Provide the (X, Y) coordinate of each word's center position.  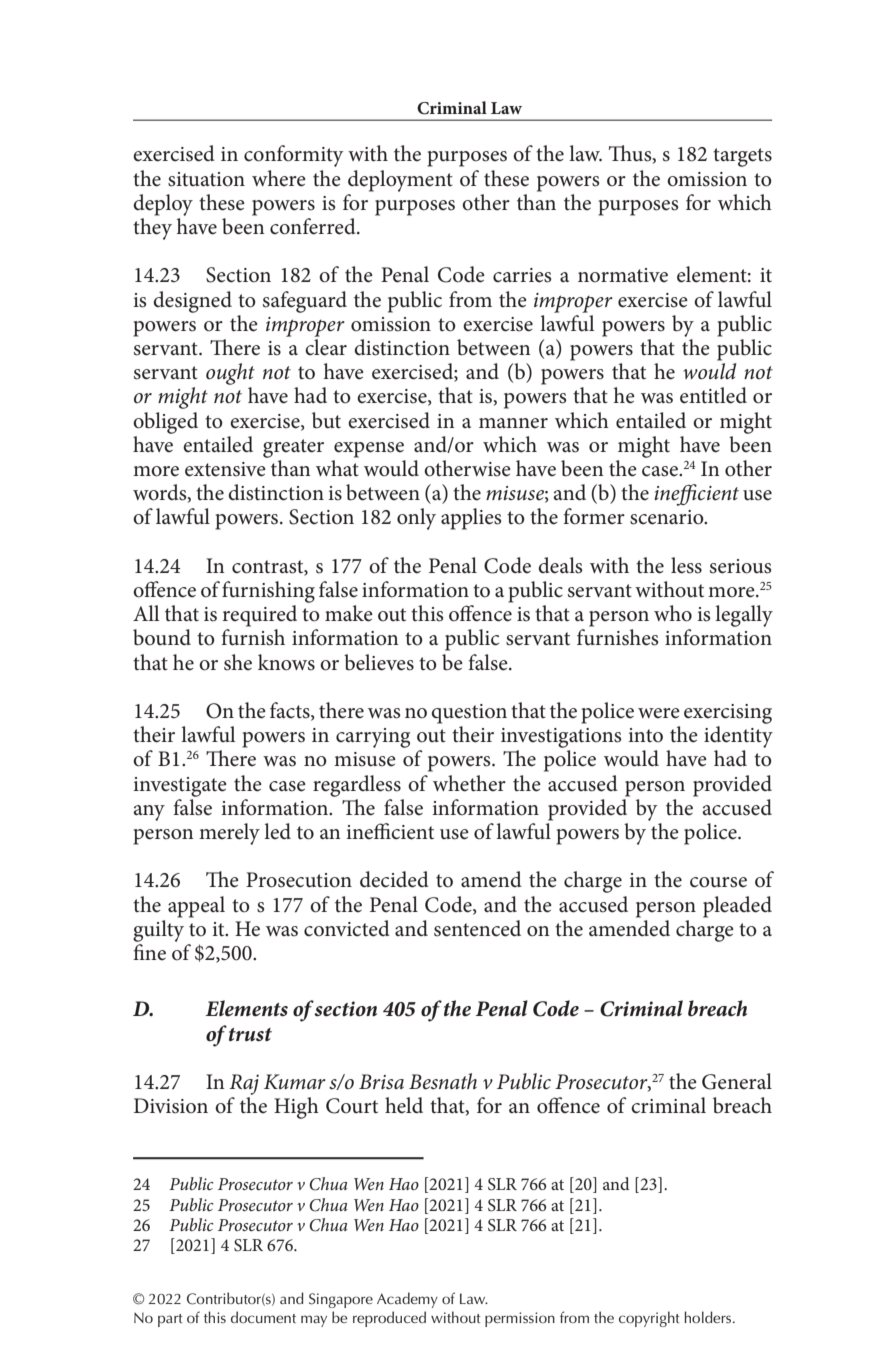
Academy (407, 1300)
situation (206, 179)
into (645, 735)
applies (471, 519)
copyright (649, 1319)
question (469, 714)
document (263, 1317)
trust (250, 1035)
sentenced (477, 928)
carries (522, 275)
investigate (180, 787)
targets (742, 157)
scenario (668, 517)
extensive (225, 469)
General (737, 1081)
